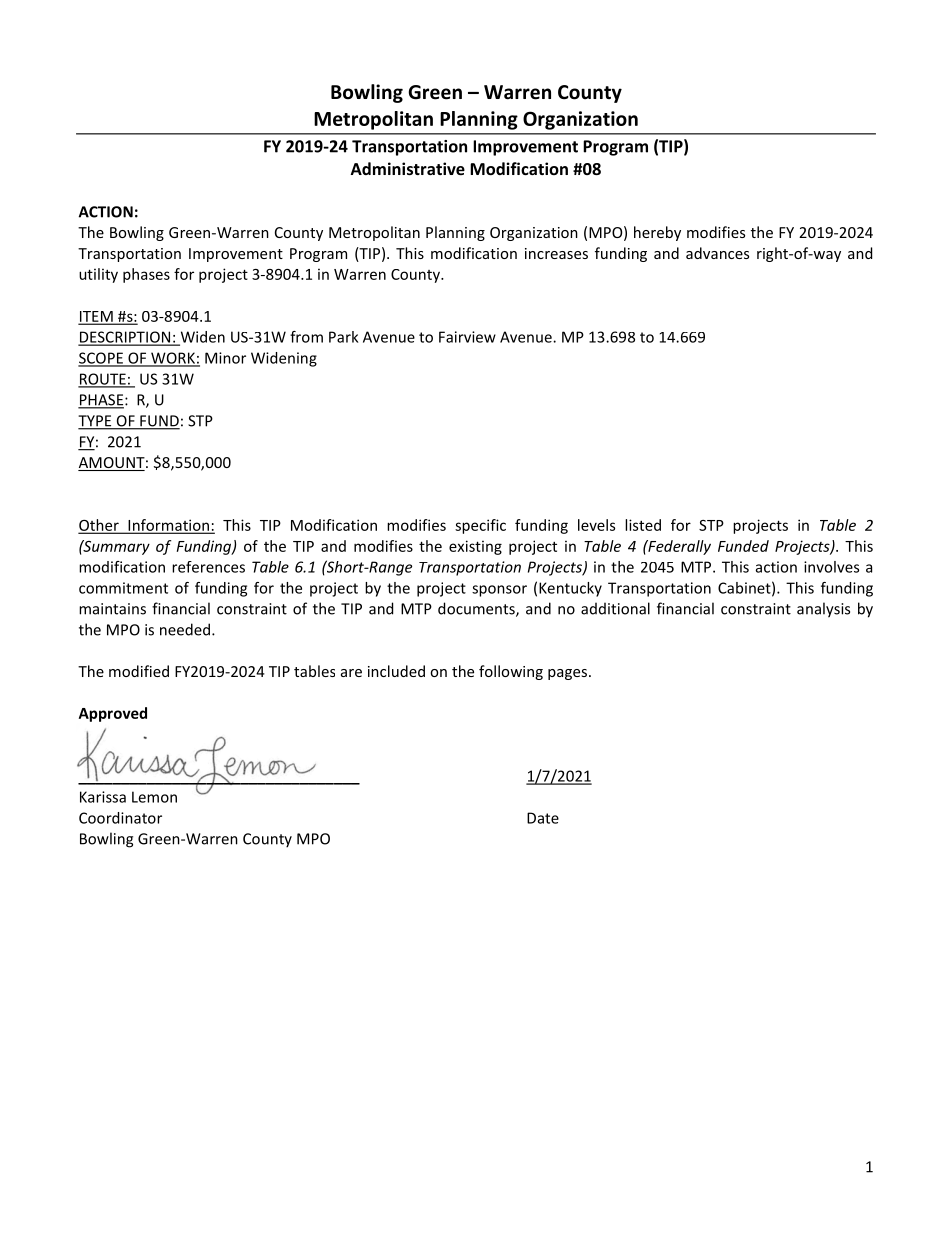  What do you see at coordinates (643, 525) in the document?
I see `listed` at bounding box center [643, 525].
